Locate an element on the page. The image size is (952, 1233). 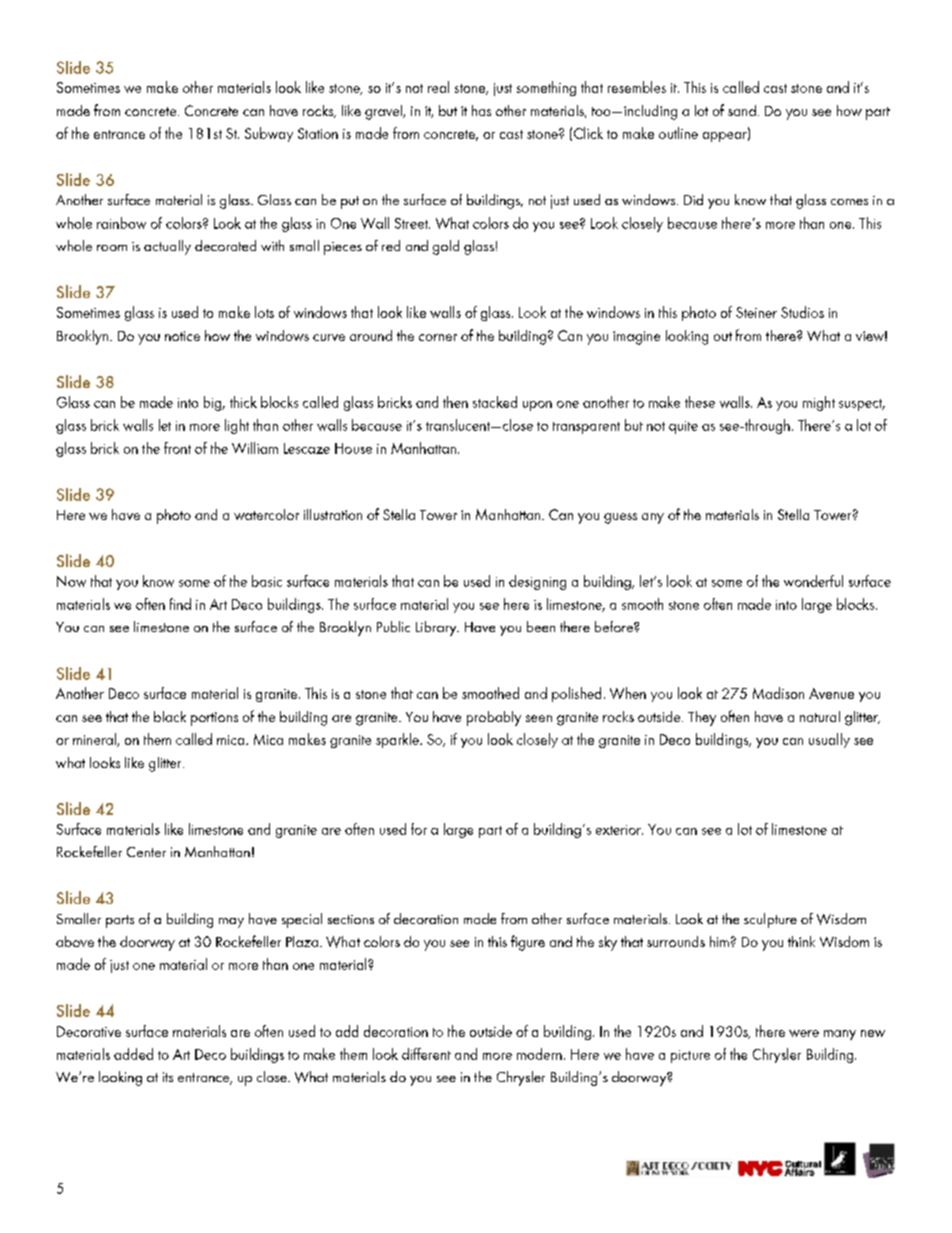
Subway is located at coordinates (269, 134).
